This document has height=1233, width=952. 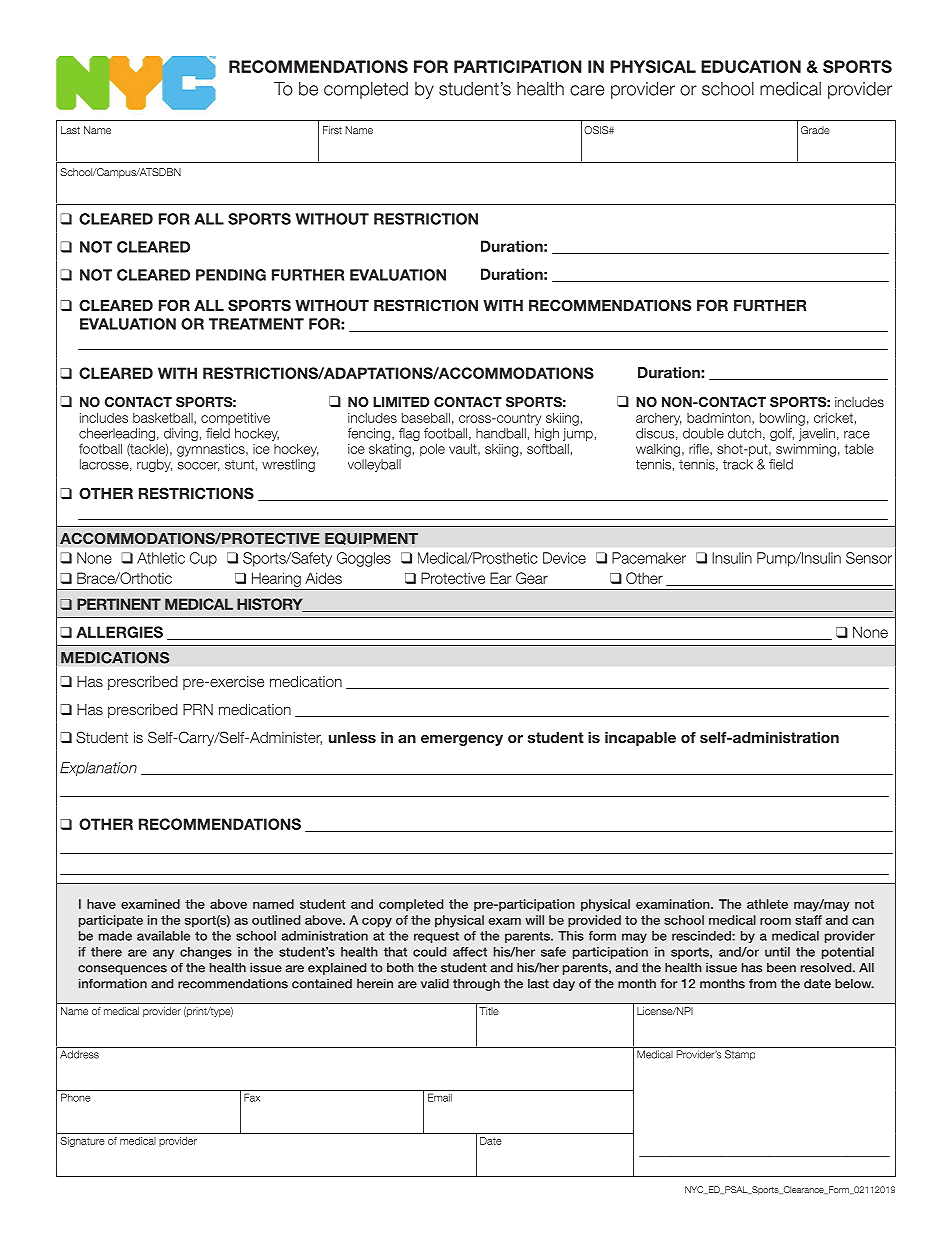 What do you see at coordinates (462, 740) in the document?
I see `emergency` at bounding box center [462, 740].
